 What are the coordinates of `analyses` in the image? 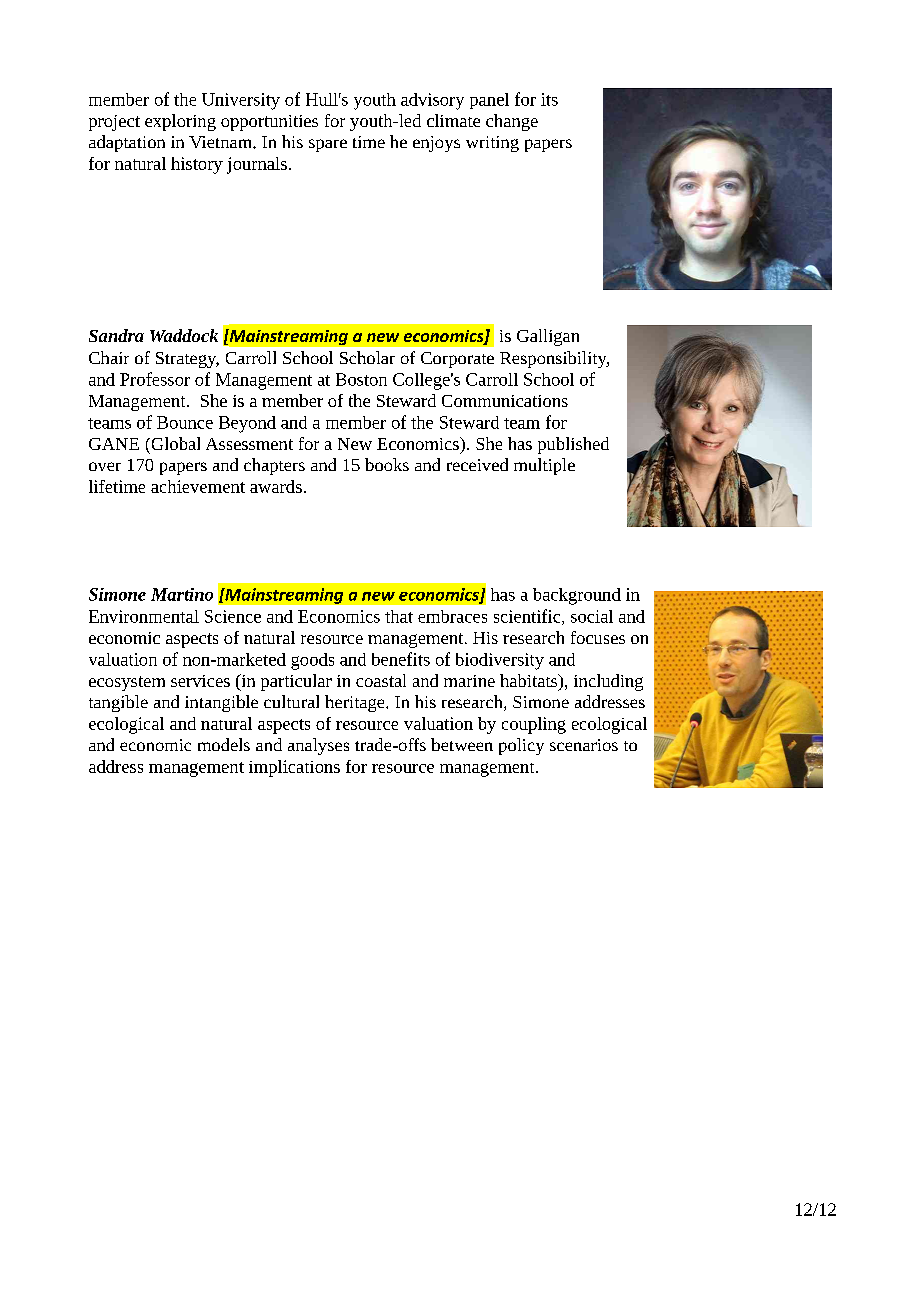 It's located at (318, 746).
